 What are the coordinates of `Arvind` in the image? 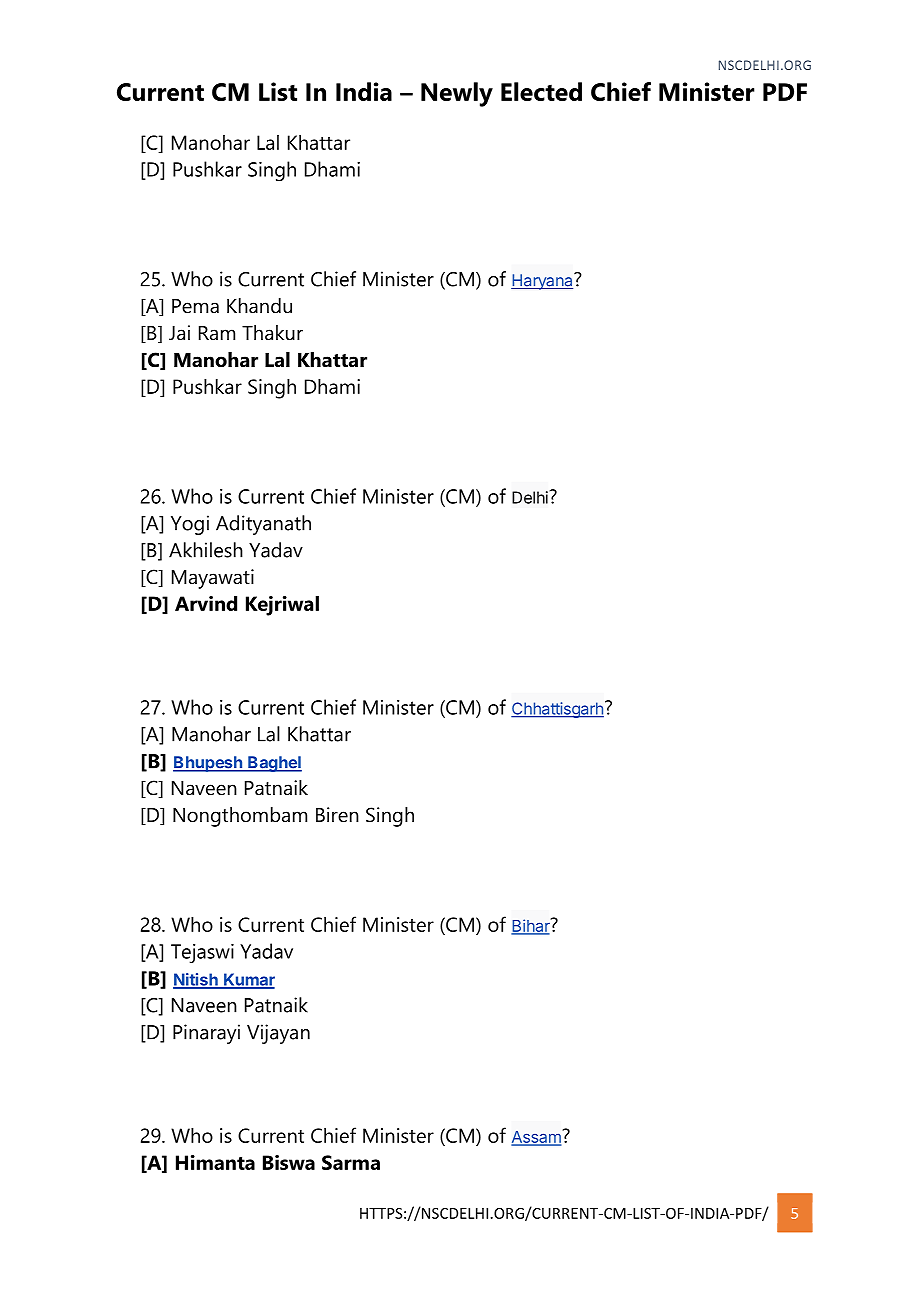 It's located at (206, 603).
